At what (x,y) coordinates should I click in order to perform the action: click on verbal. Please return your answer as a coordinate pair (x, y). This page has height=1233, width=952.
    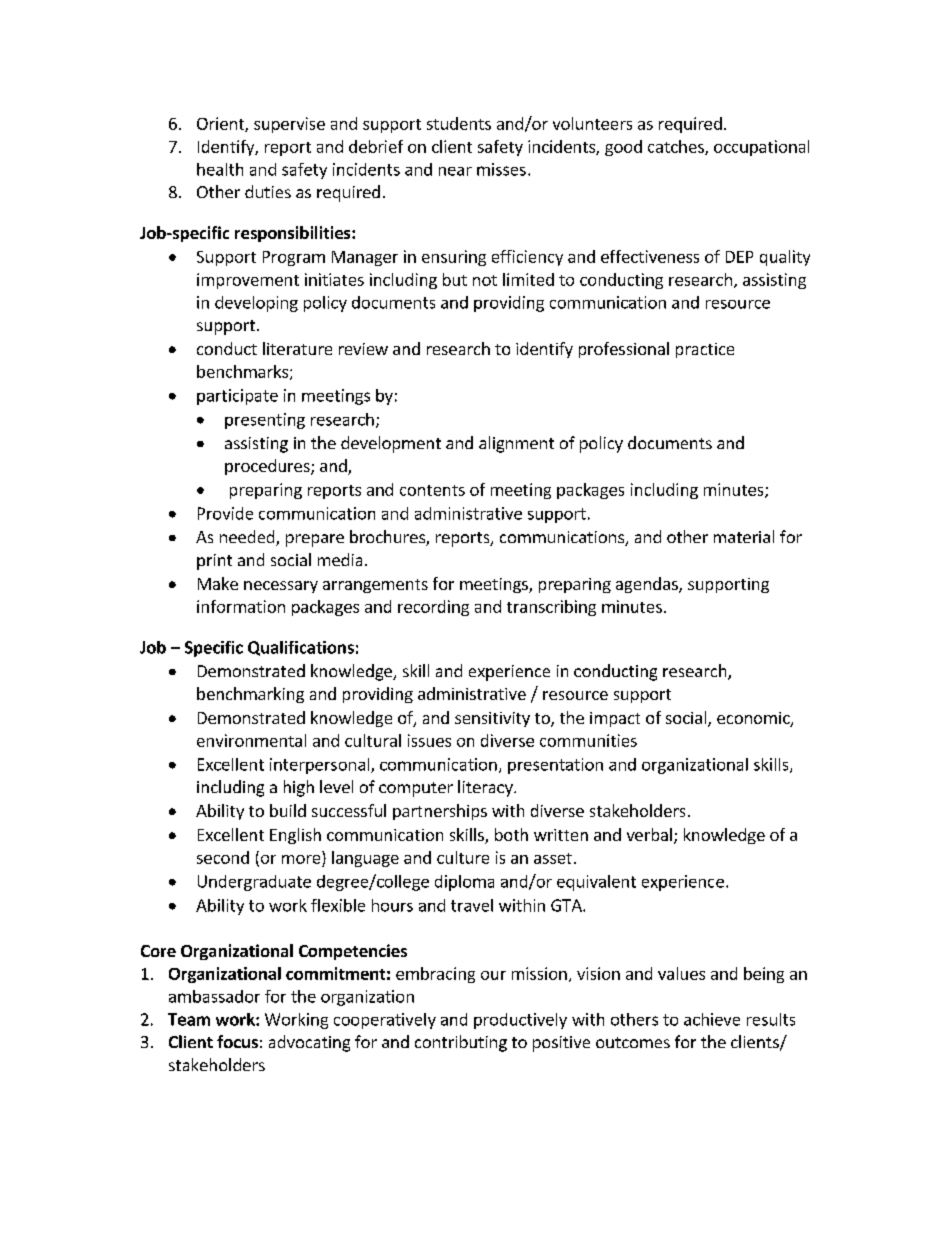
    Looking at the image, I should click on (649, 834).
